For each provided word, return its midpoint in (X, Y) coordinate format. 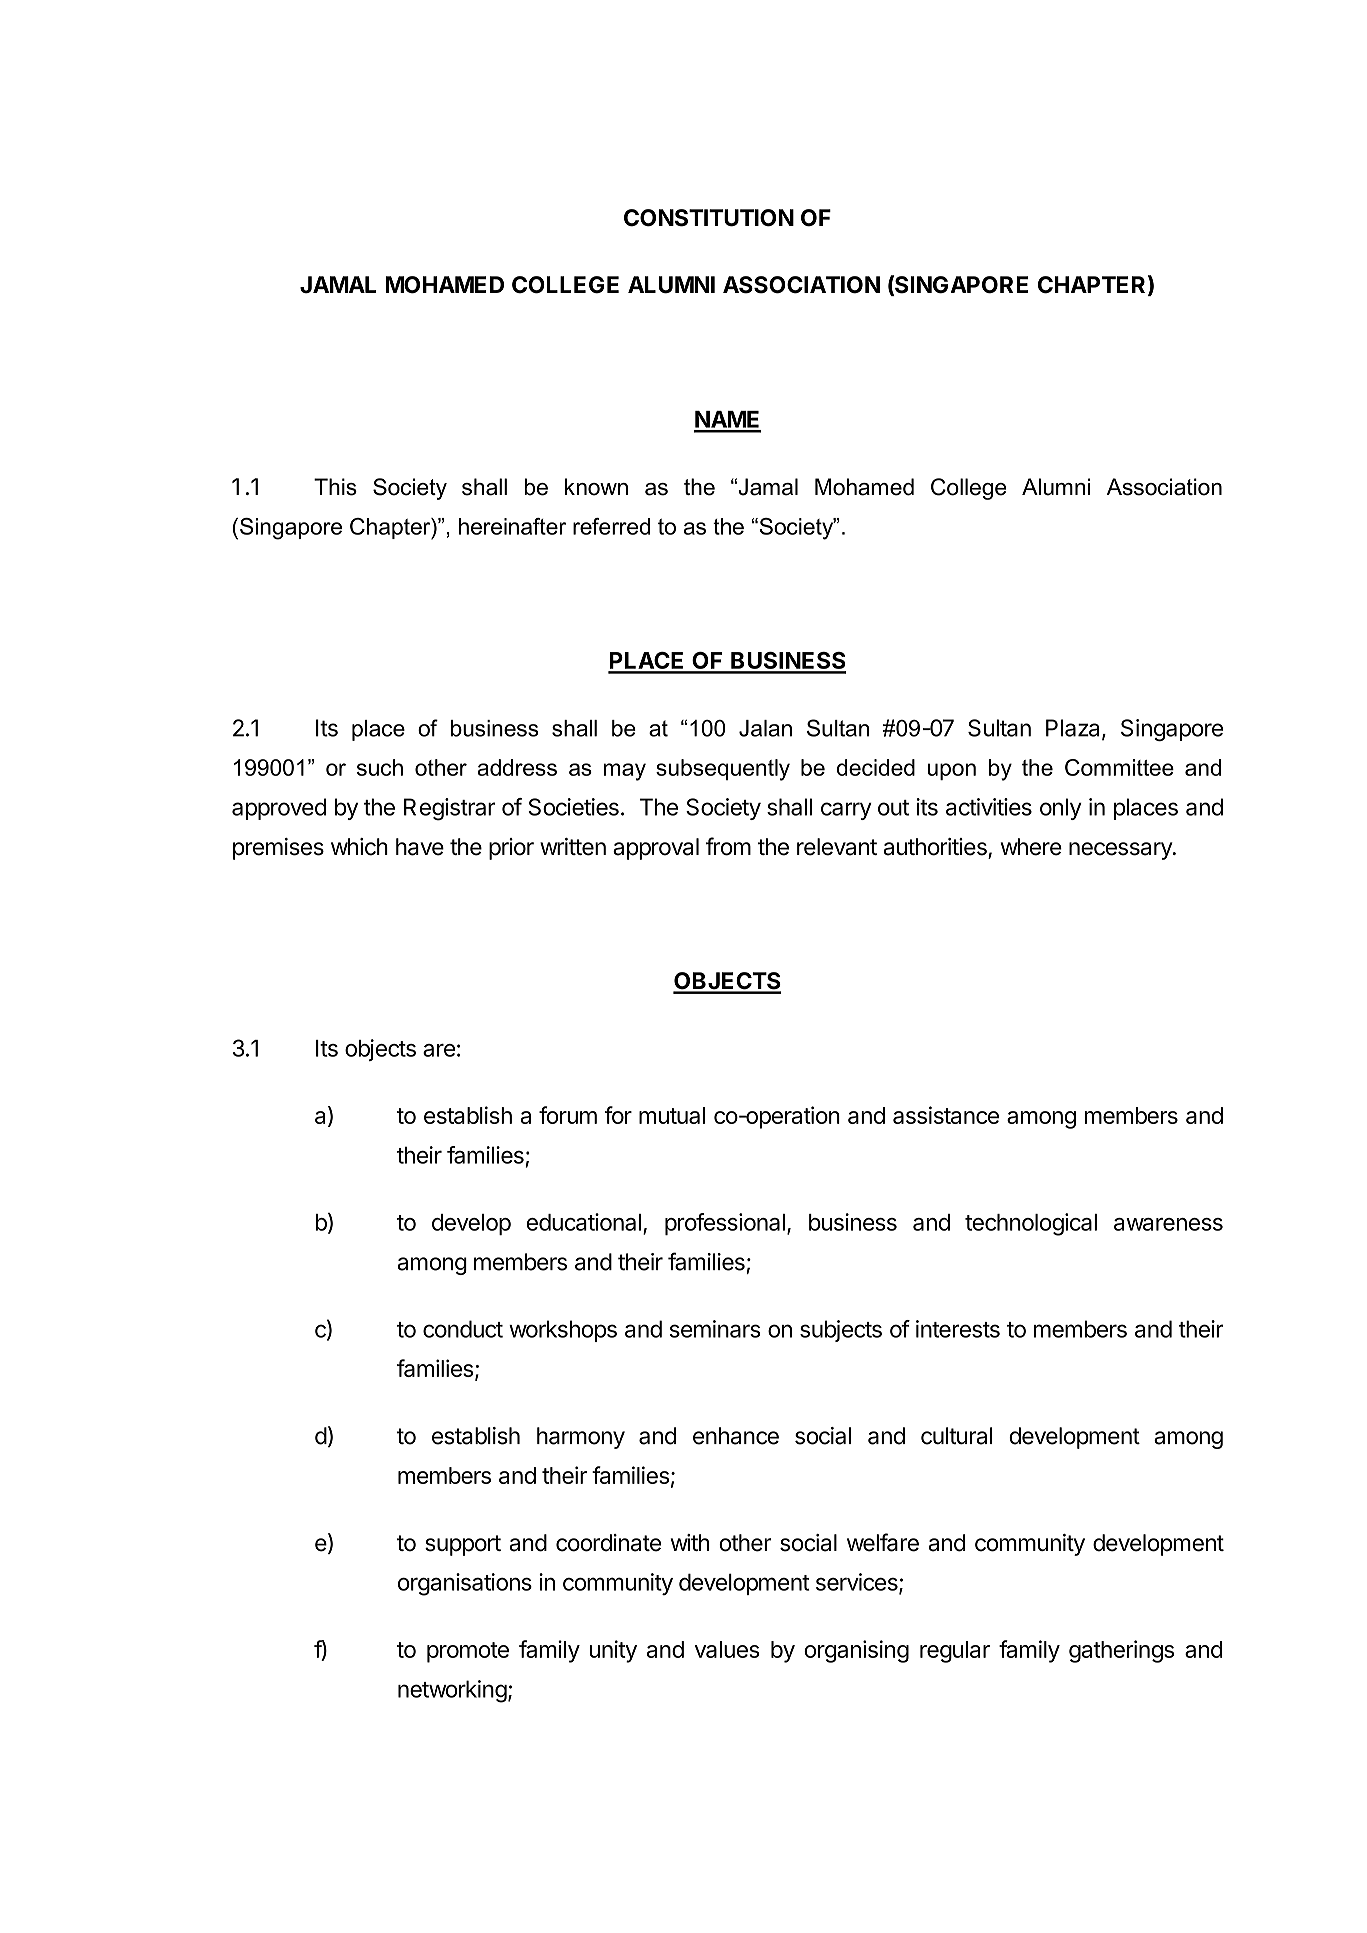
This (335, 487)
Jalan (765, 728)
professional (725, 1224)
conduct (463, 1329)
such (380, 767)
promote (468, 1652)
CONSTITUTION (709, 218)
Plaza (1074, 729)
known (596, 487)
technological (1031, 1224)
